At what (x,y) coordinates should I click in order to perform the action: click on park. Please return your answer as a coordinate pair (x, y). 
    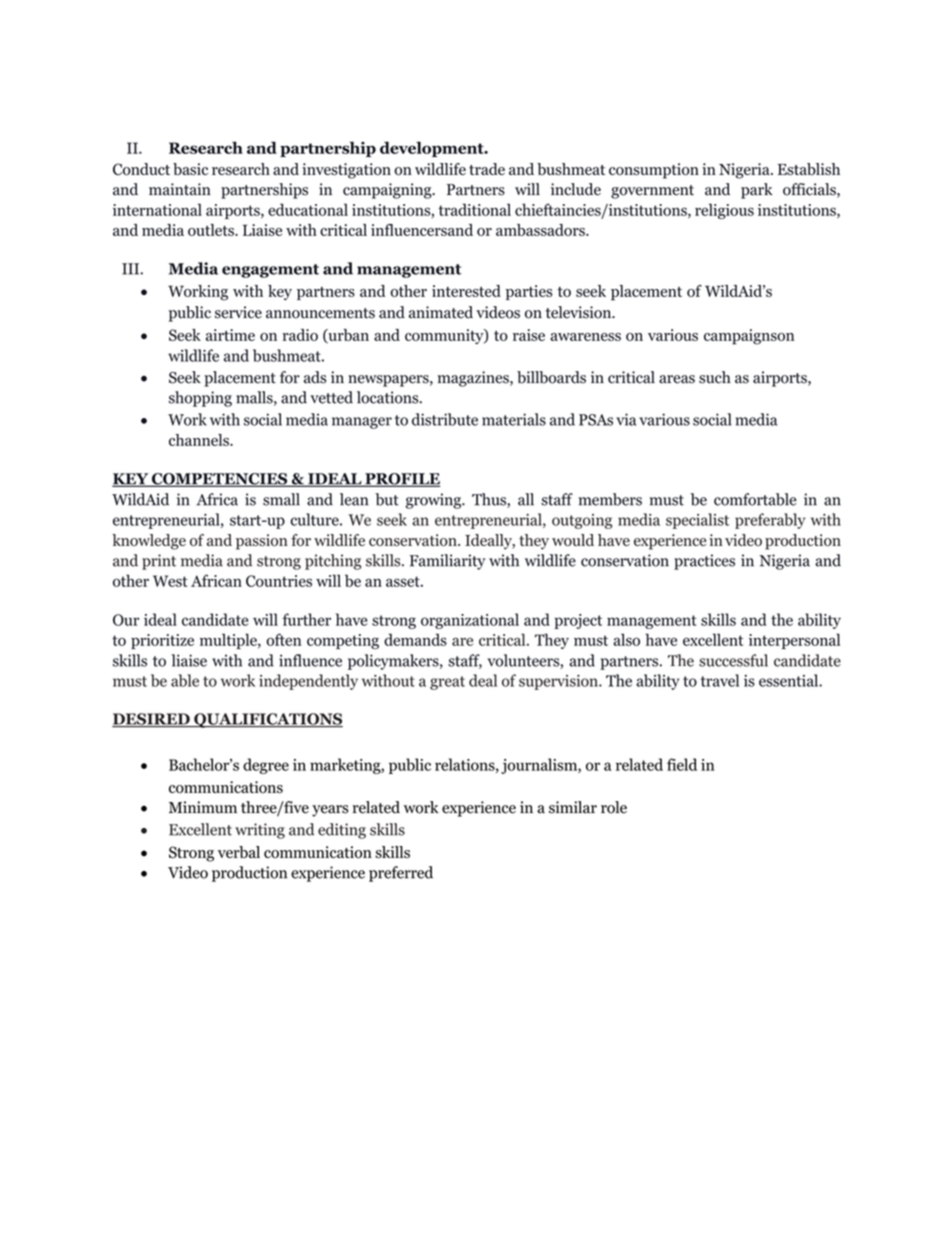
    Looking at the image, I should click on (757, 191).
